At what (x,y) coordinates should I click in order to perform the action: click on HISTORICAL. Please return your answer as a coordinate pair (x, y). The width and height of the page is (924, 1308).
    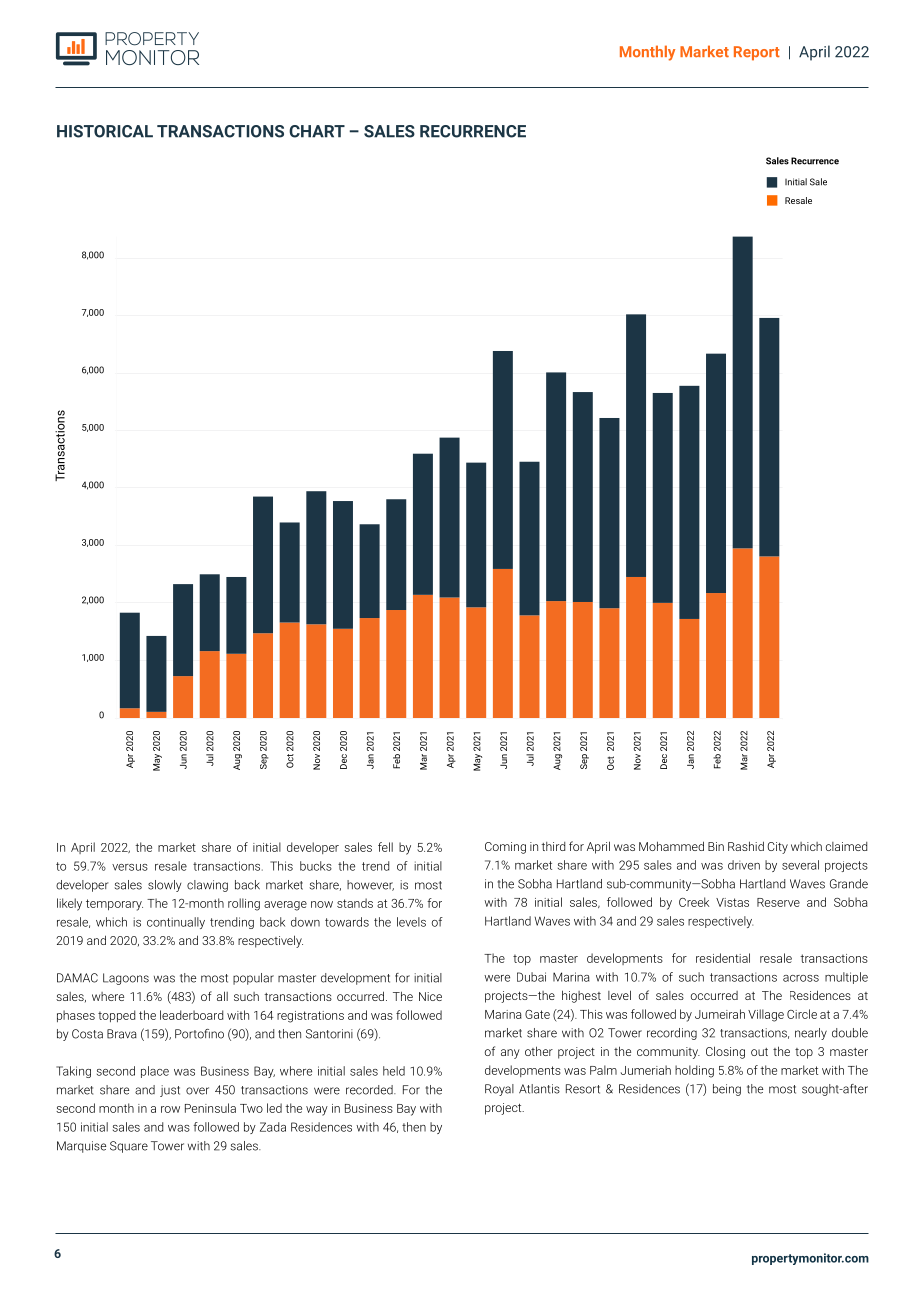
    Looking at the image, I should click on (105, 131).
